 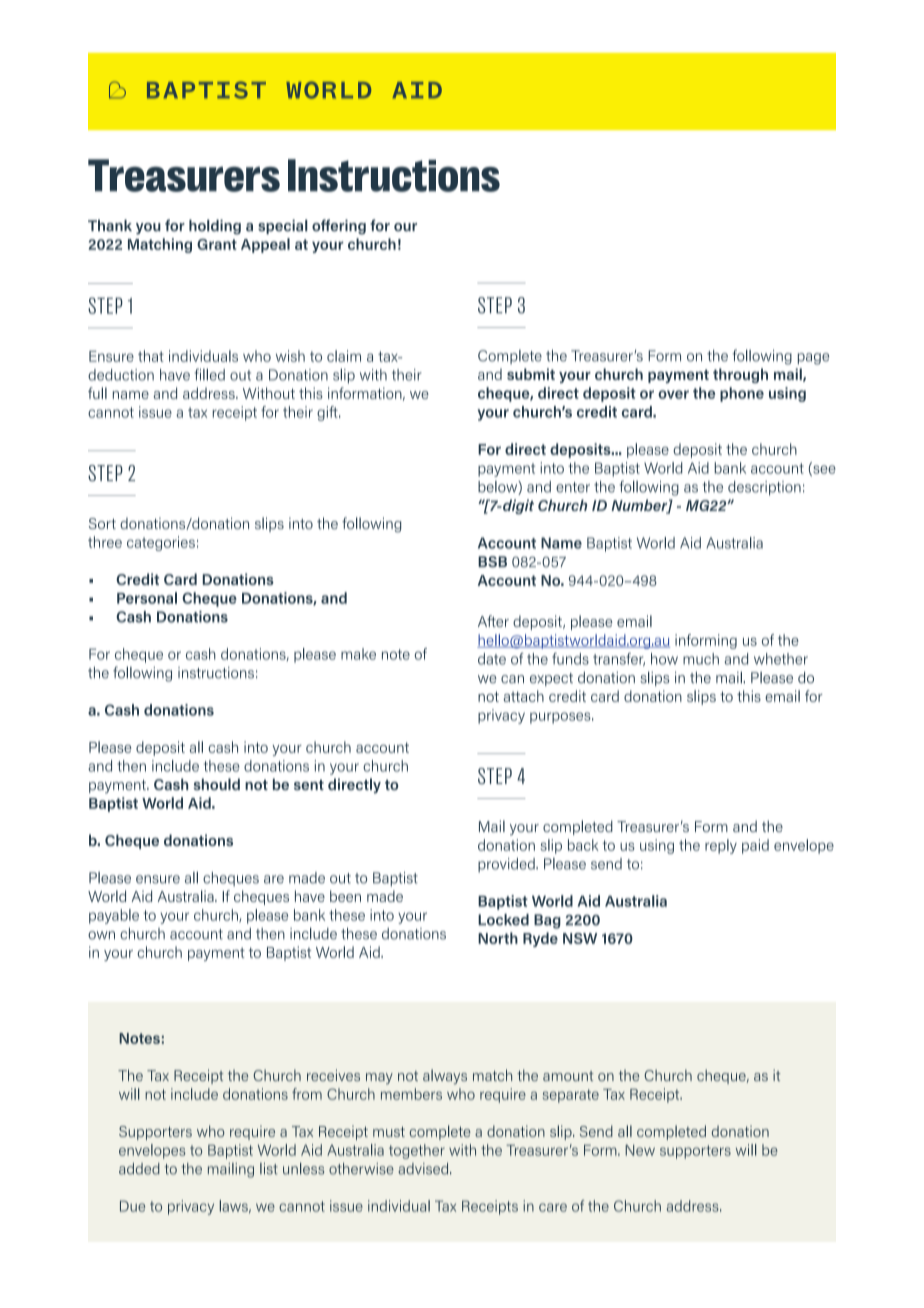 What do you see at coordinates (813, 359) in the page?
I see `page` at bounding box center [813, 359].
